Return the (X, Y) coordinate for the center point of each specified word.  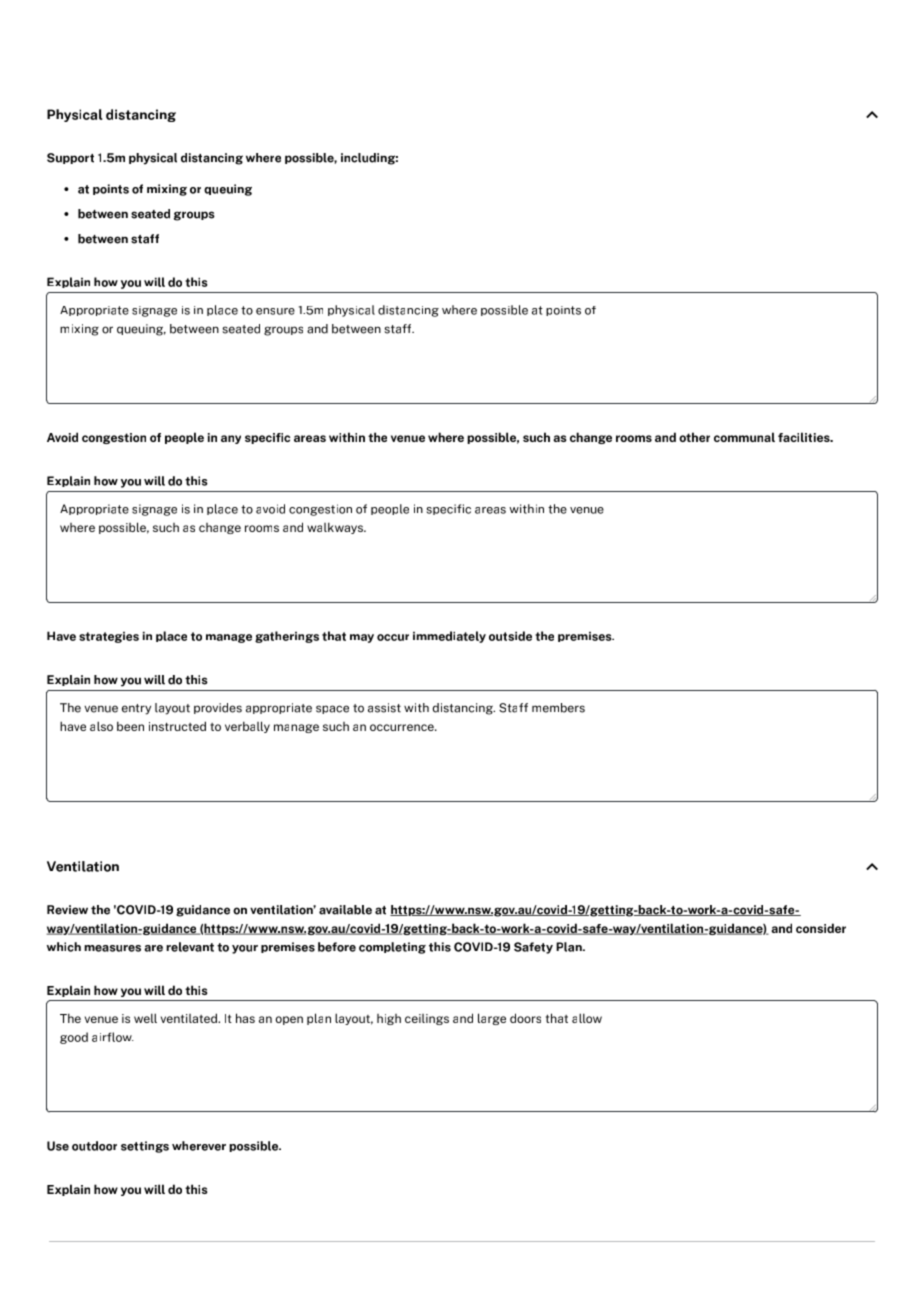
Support (70, 158)
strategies (109, 637)
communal (744, 437)
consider (821, 928)
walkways (336, 528)
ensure (275, 311)
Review (67, 910)
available (345, 910)
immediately (449, 637)
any (231, 439)
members (558, 708)
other (694, 437)
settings (145, 1147)
